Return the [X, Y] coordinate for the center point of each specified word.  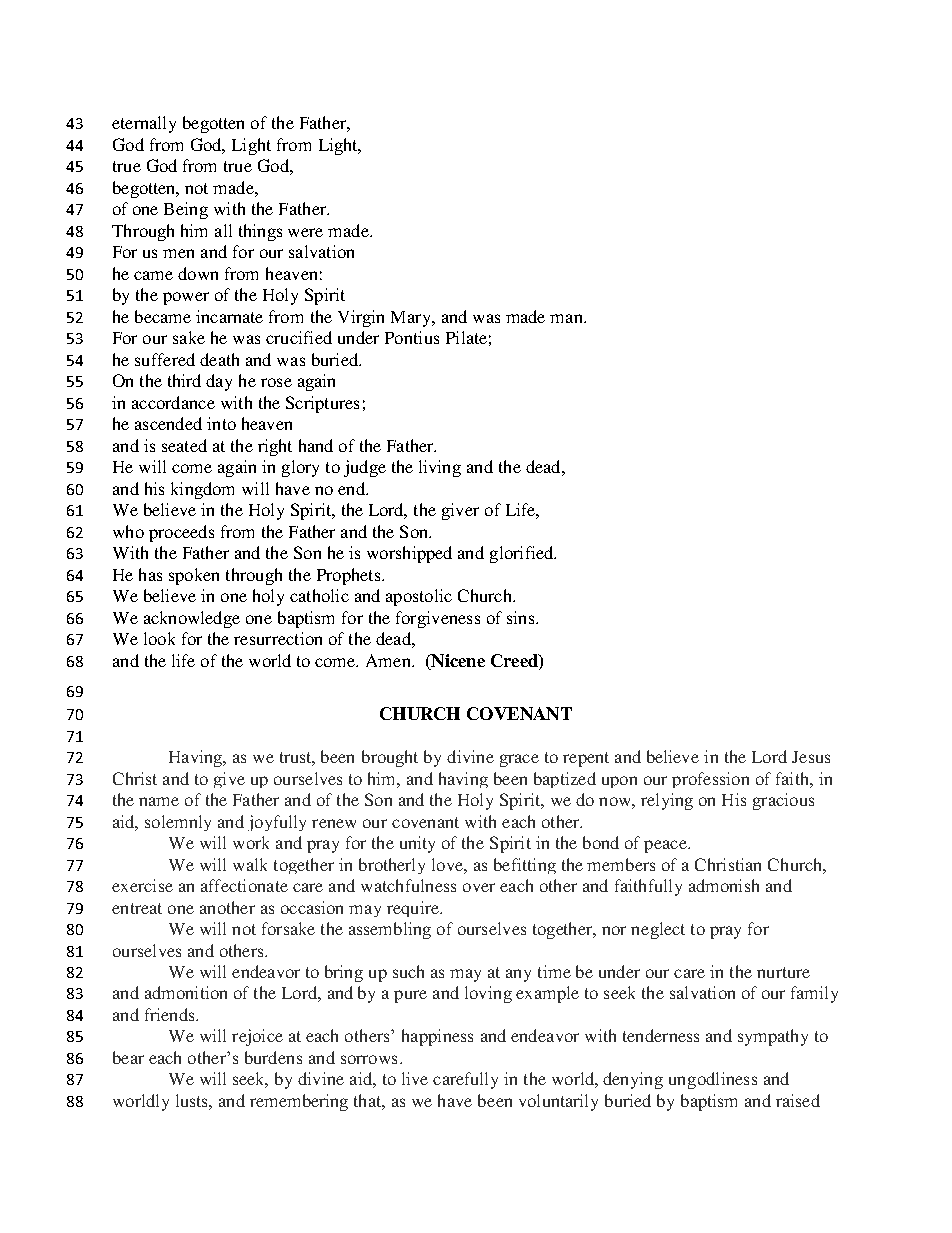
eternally [144, 124]
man [567, 318]
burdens [273, 1057]
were [305, 232]
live [415, 1078]
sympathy [773, 1037]
